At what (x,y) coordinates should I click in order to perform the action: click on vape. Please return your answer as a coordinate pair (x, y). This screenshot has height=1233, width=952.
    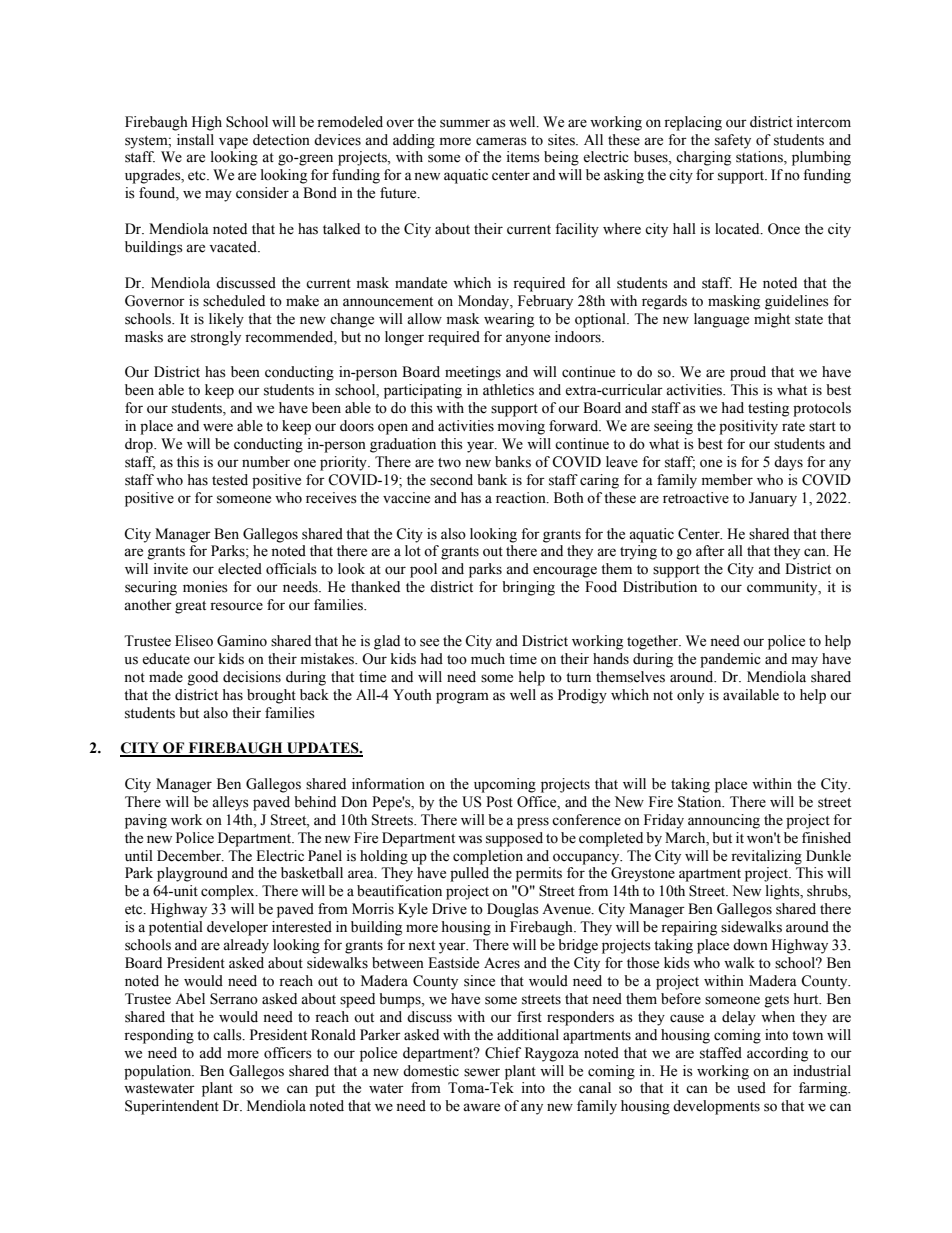
    Looking at the image, I should click on (233, 143).
